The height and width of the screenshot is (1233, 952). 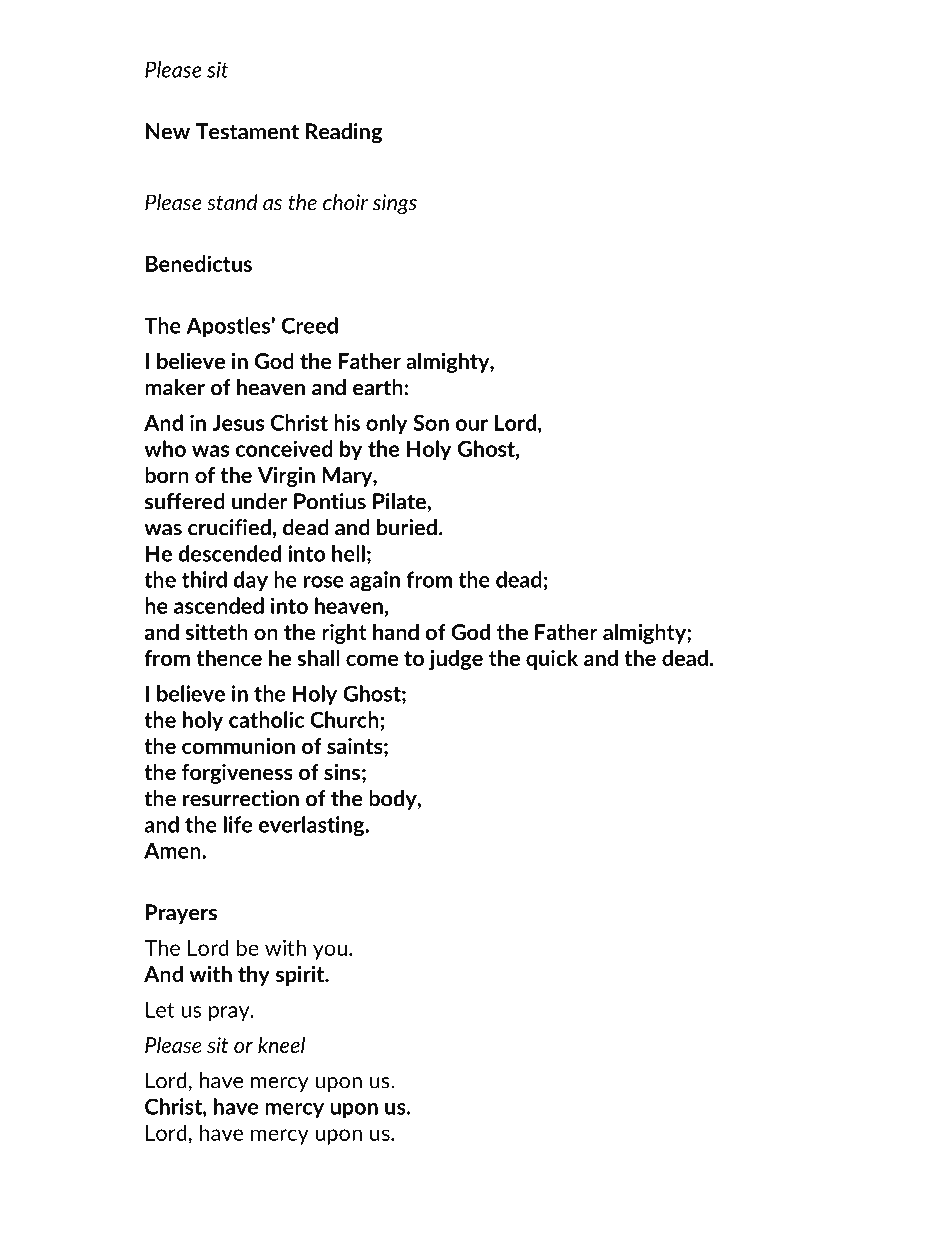 What do you see at coordinates (330, 952) in the screenshot?
I see `you` at bounding box center [330, 952].
